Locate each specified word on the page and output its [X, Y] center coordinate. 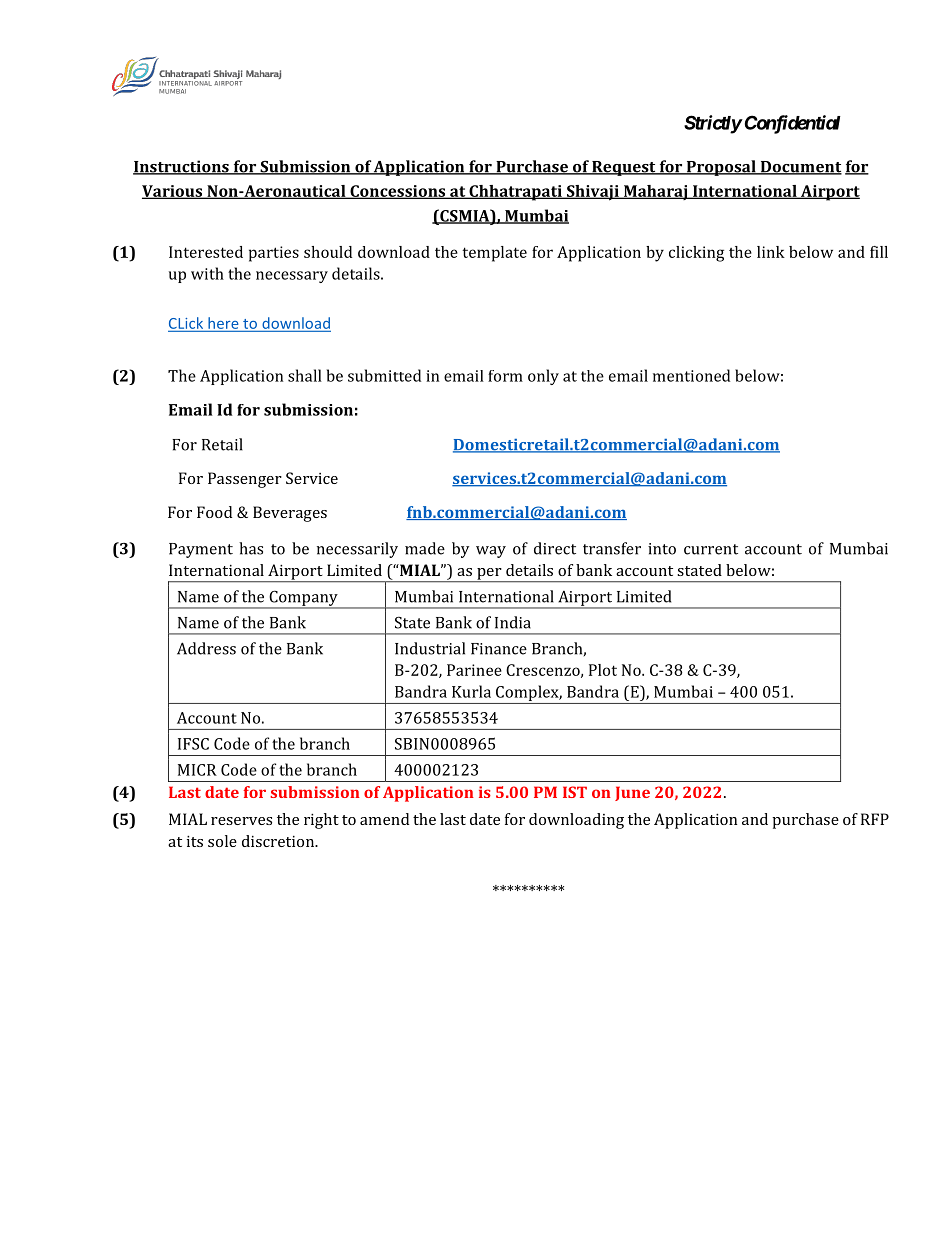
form [505, 376]
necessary [292, 277]
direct [555, 548]
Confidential [791, 124]
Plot [603, 670]
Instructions [182, 167]
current [711, 549]
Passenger [245, 480]
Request [624, 168]
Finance [499, 649]
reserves [241, 821]
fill [879, 252]
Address [206, 648]
